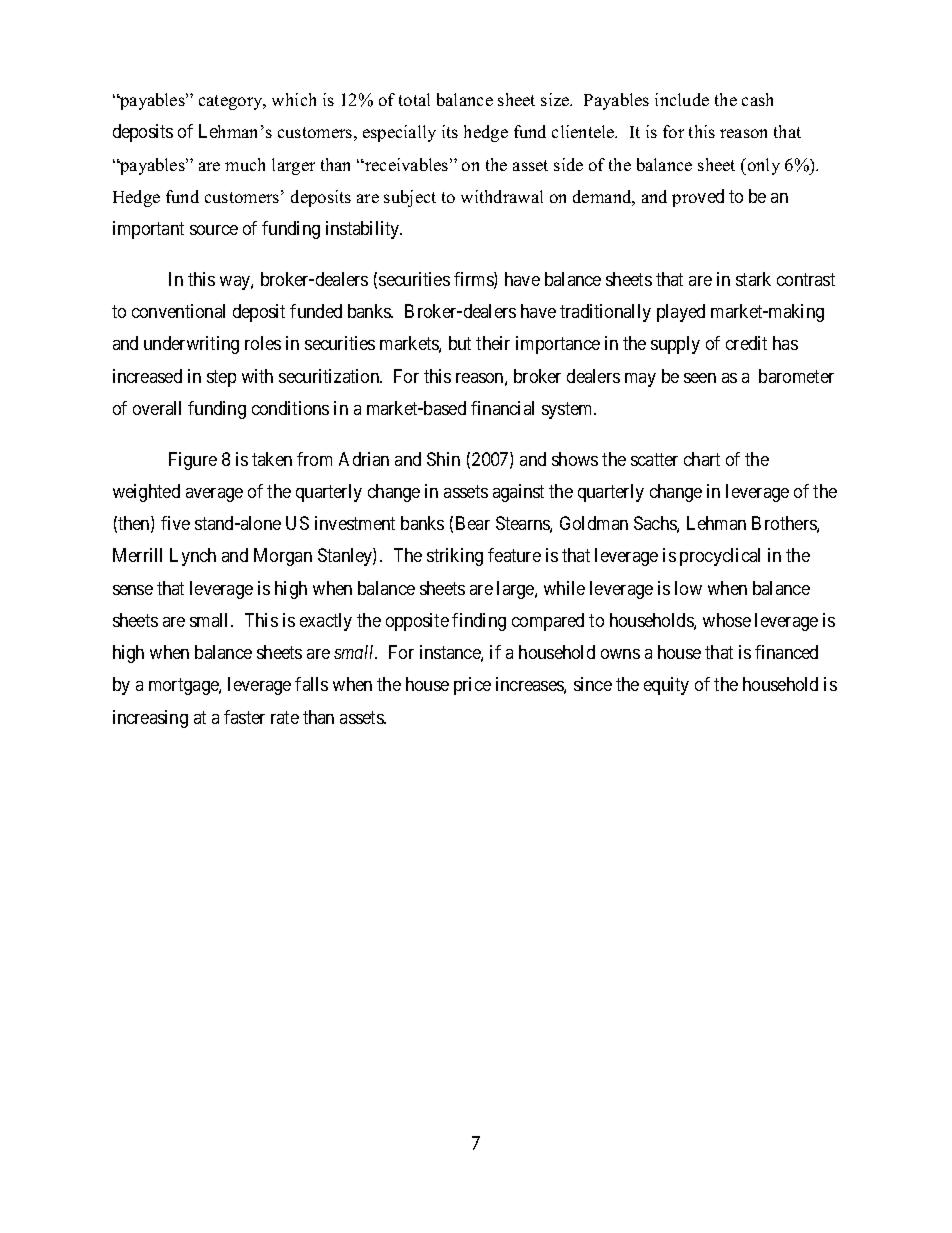 The image size is (952, 1233). Describe the element at coordinates (244, 717) in the screenshot. I see `faster` at that location.
